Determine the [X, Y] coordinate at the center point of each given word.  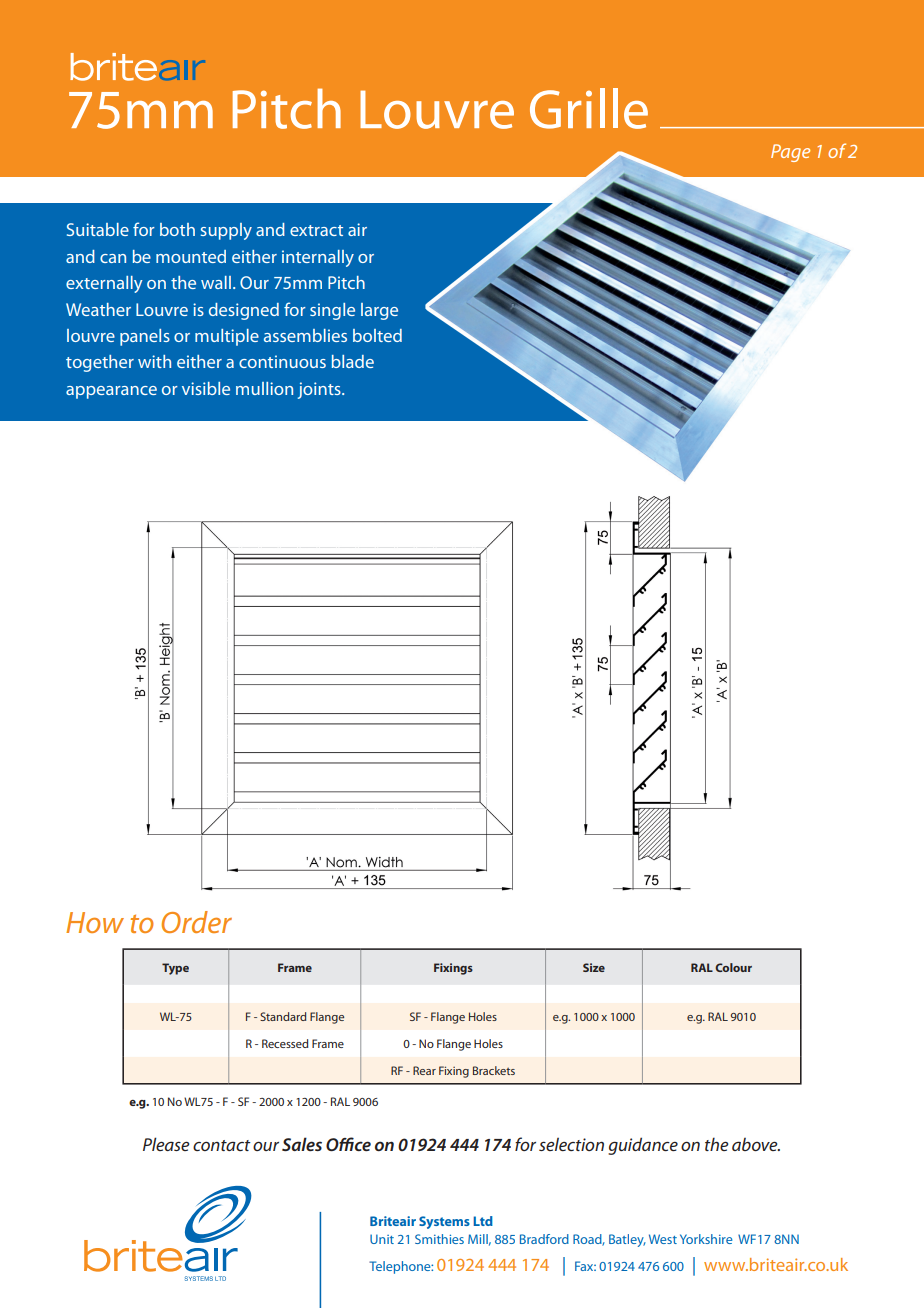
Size [594, 967]
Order [197, 922]
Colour [733, 967]
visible [206, 388]
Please [166, 1144]
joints [320, 390]
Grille [589, 108]
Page [790, 153]
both [177, 229]
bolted [377, 335]
